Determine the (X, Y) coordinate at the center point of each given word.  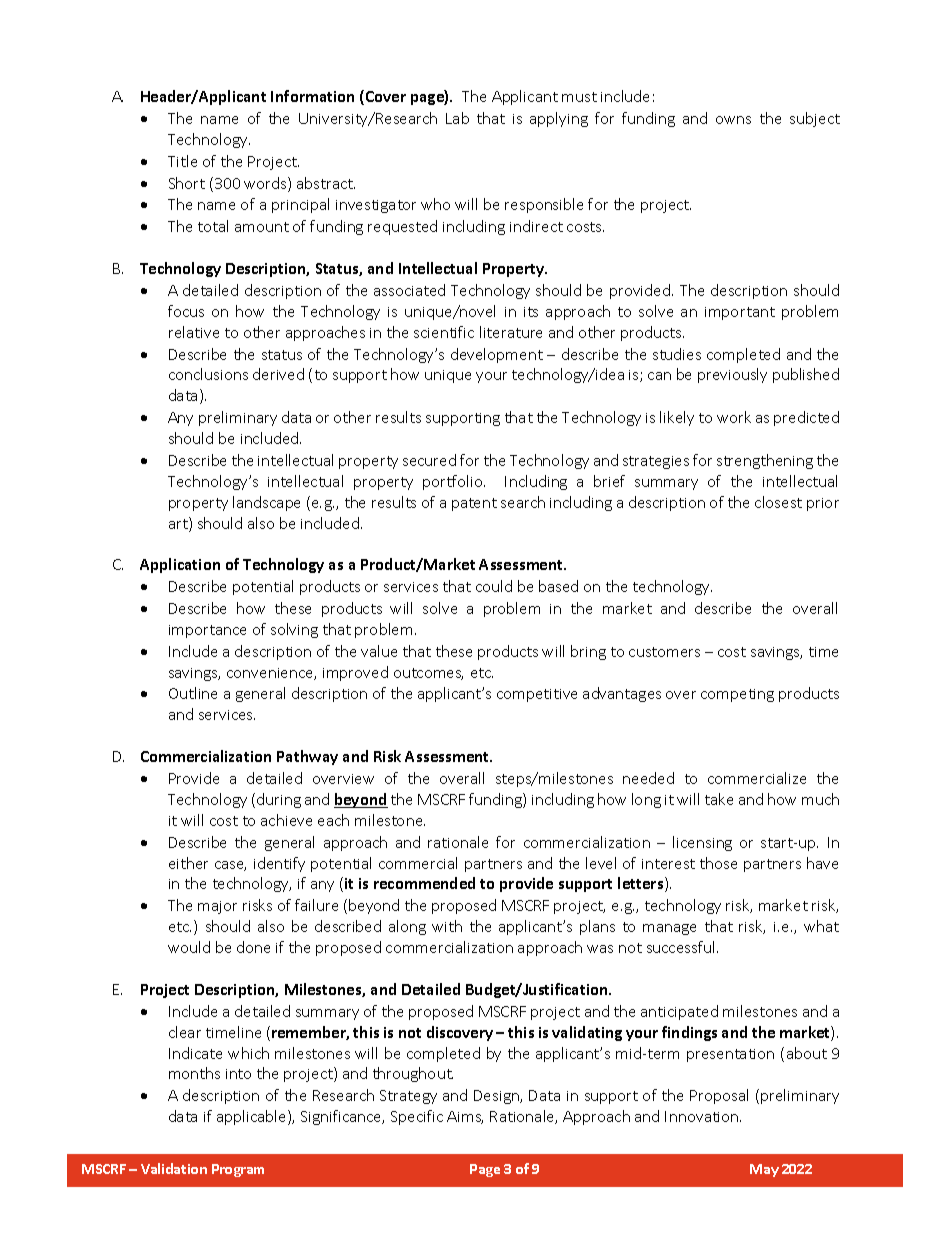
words (266, 184)
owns (733, 120)
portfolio (454, 482)
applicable (253, 1117)
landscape (266, 503)
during (279, 800)
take (719, 799)
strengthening (765, 461)
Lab (457, 118)
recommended (424, 883)
